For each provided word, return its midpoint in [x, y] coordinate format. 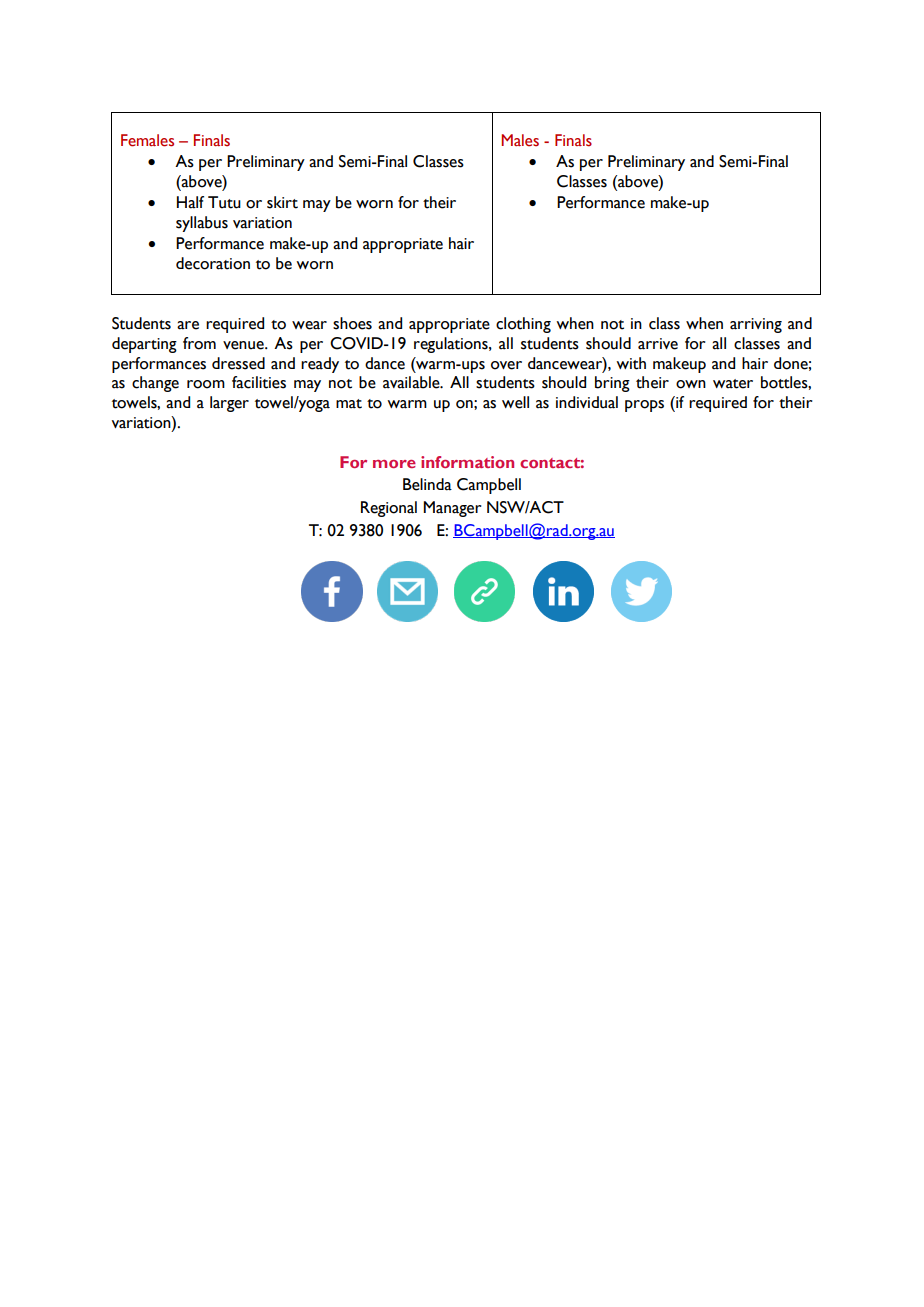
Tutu [224, 202]
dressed [238, 363]
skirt [282, 202]
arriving [756, 325]
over [506, 365]
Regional [389, 509]
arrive [658, 344]
